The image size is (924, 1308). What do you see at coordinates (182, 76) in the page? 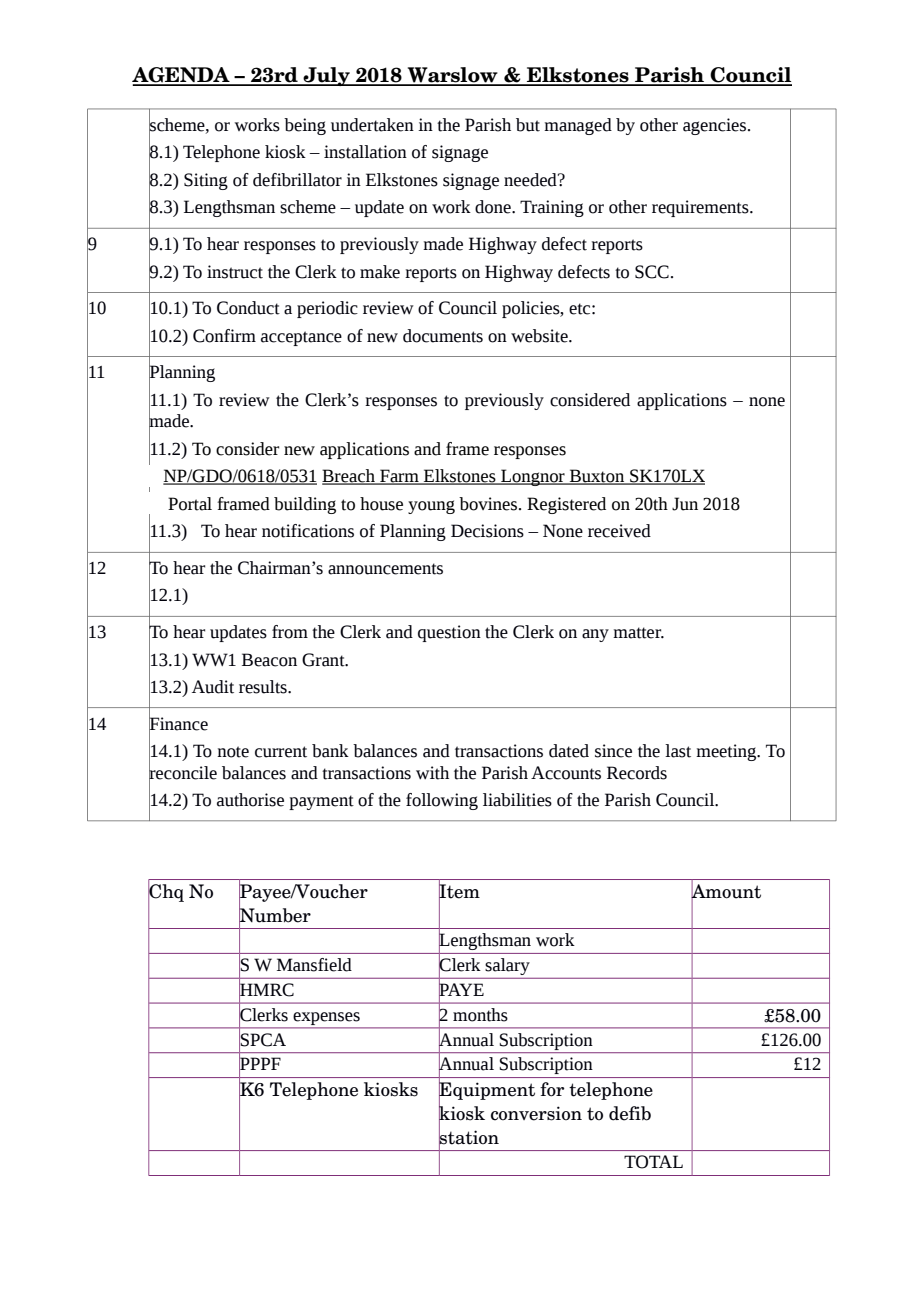
I see `AGENDA` at bounding box center [182, 76].
